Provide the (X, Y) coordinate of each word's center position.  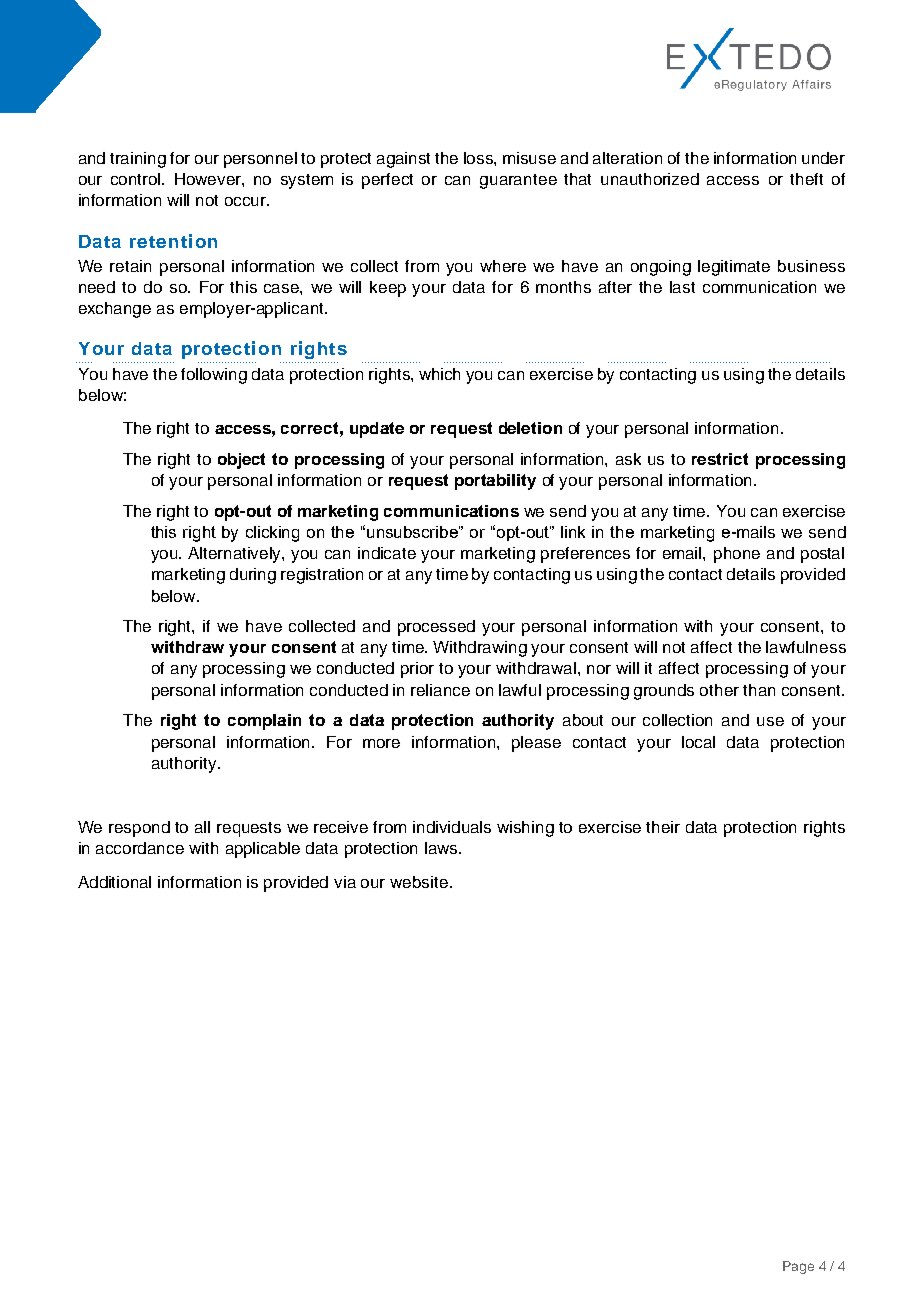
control (137, 179)
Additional (114, 882)
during (253, 576)
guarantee (518, 181)
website (420, 882)
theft (806, 179)
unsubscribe (413, 532)
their (663, 827)
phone (737, 555)
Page (798, 1267)
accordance (140, 848)
